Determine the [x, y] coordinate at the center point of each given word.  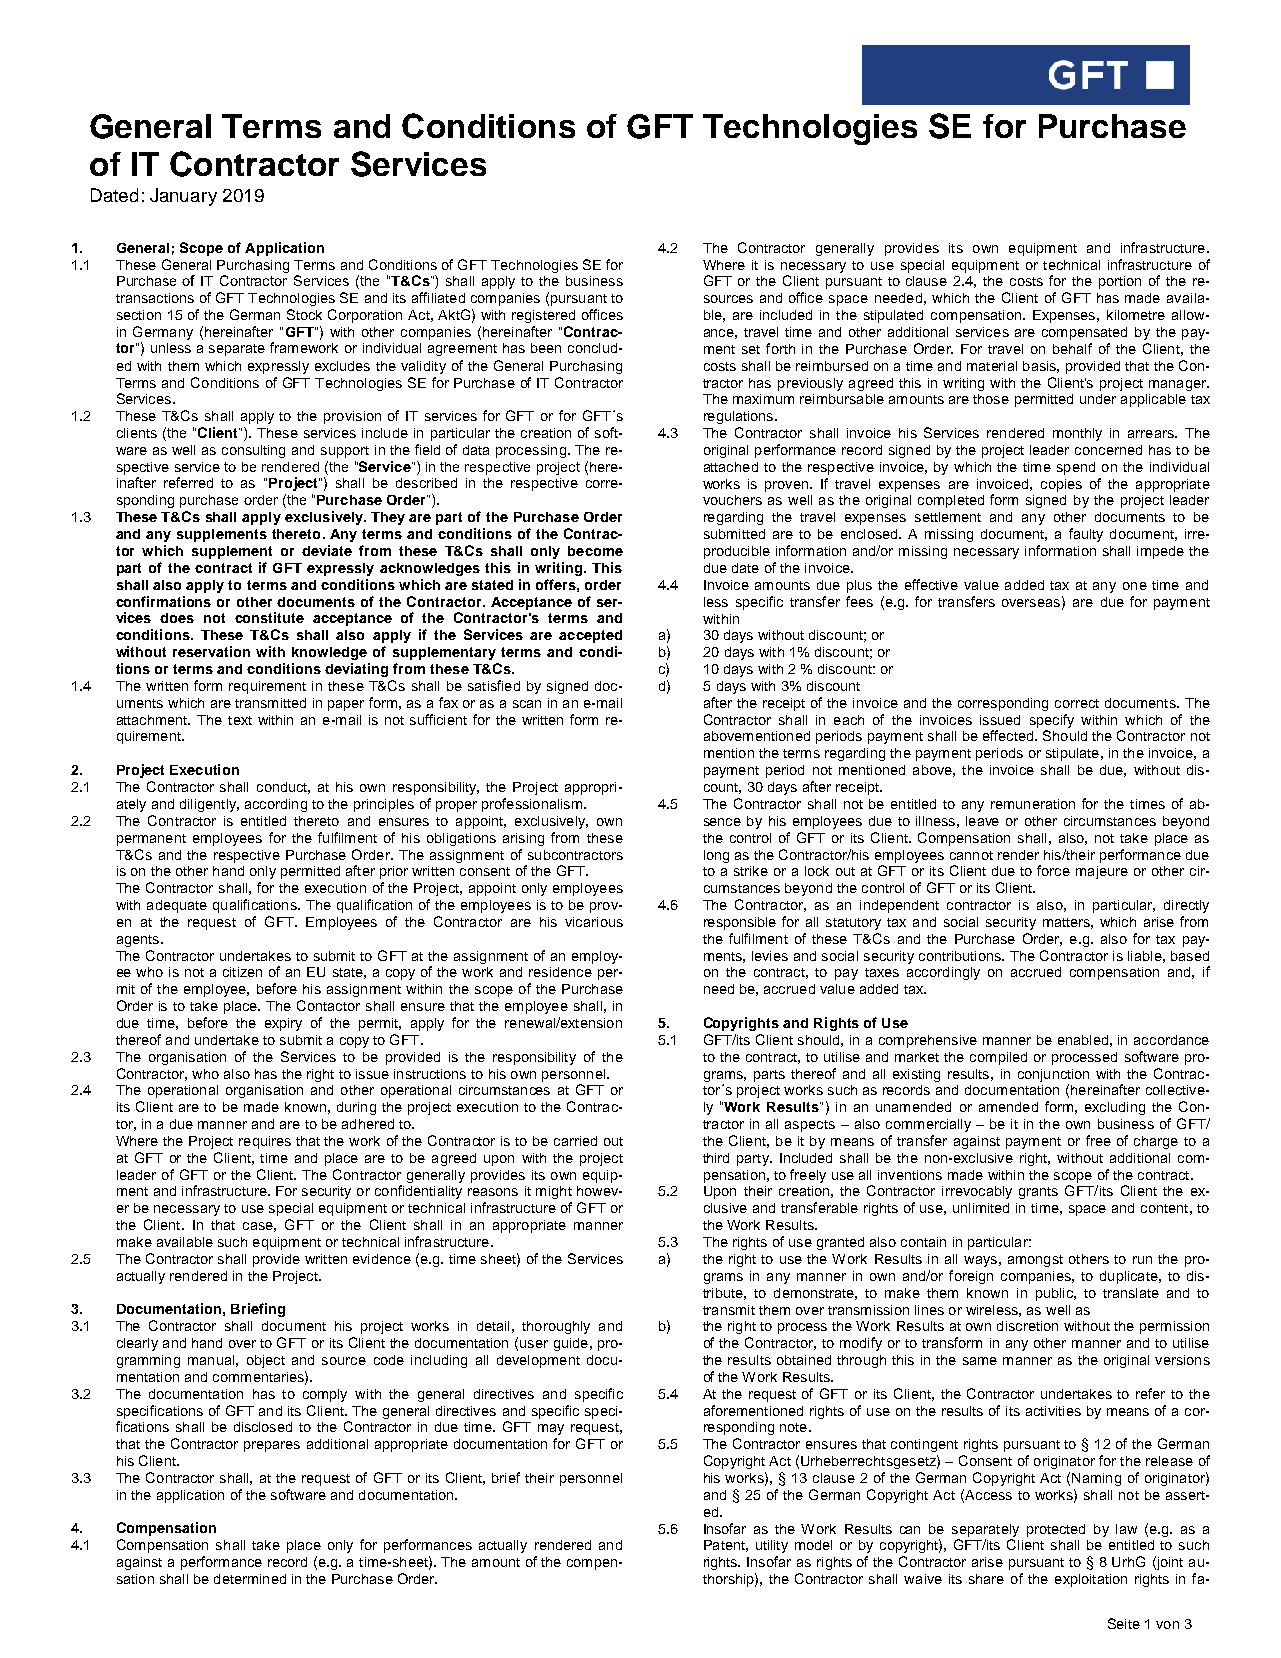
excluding [1115, 1108]
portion [1120, 282]
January [183, 197]
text [240, 720]
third [716, 1158]
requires [265, 1142]
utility [772, 1546]
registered [543, 316]
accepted [590, 636]
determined [250, 1579]
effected [1009, 735]
